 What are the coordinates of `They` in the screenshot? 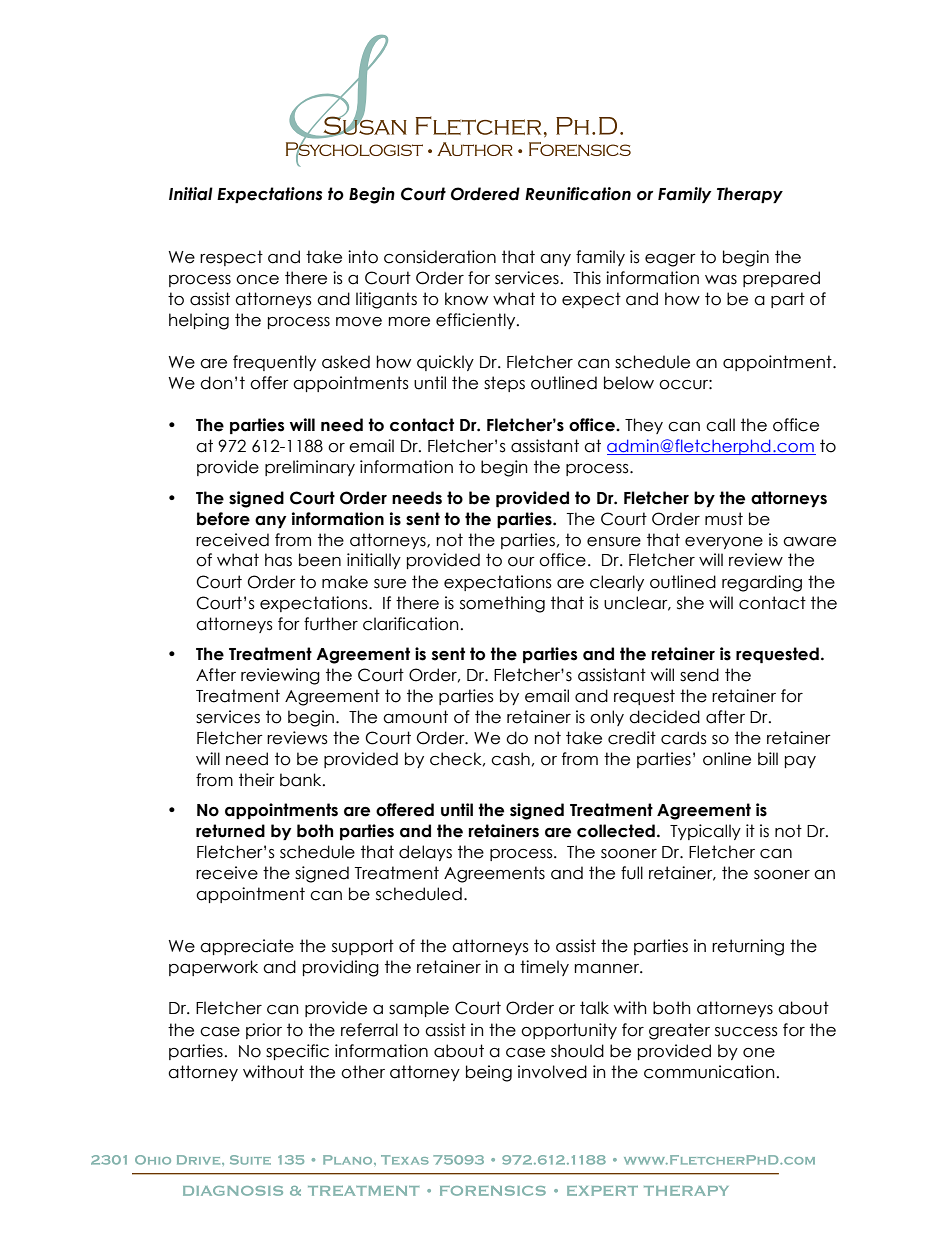 It's located at (644, 426).
